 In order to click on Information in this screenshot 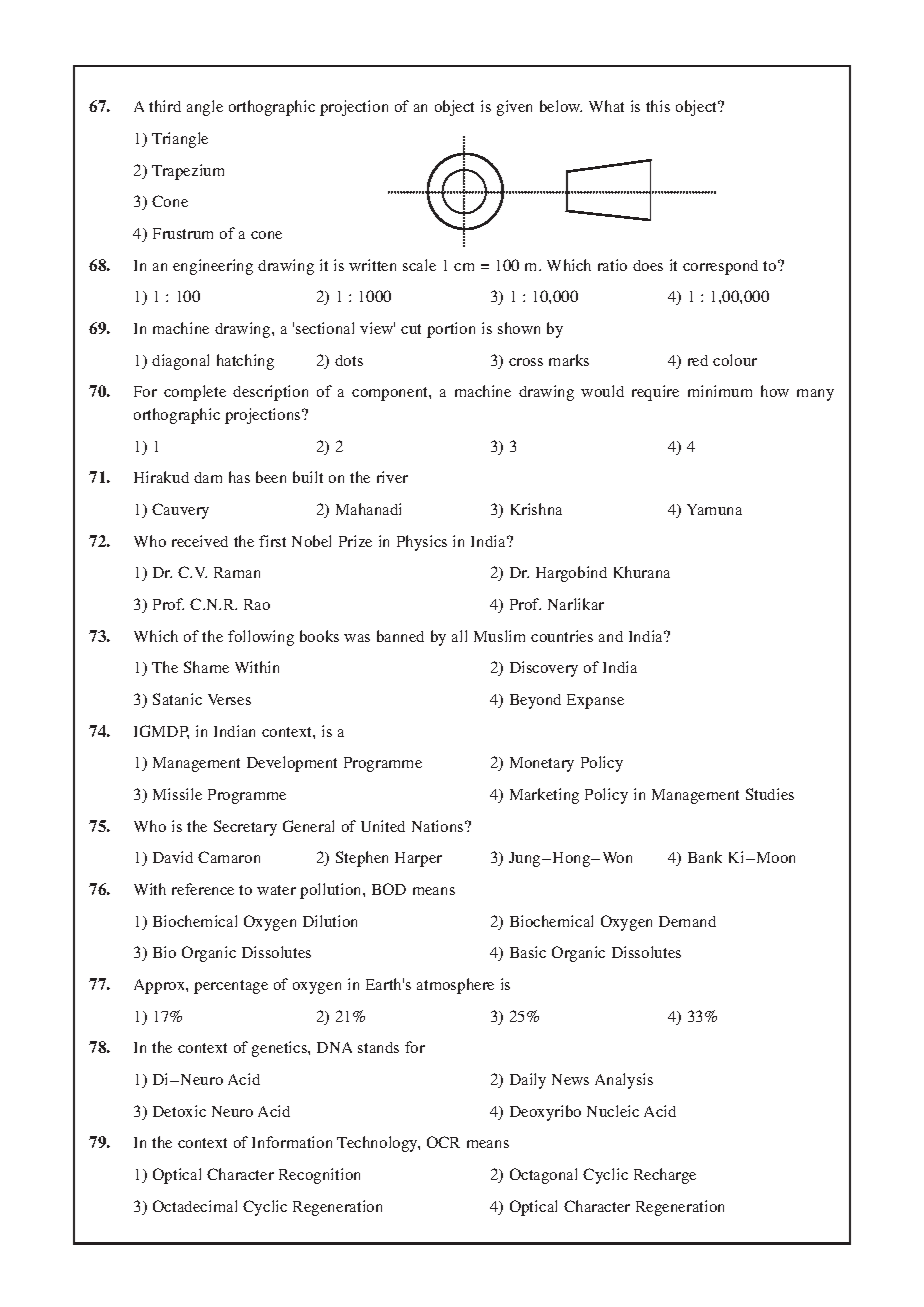, I will do `click(292, 1142)`.
